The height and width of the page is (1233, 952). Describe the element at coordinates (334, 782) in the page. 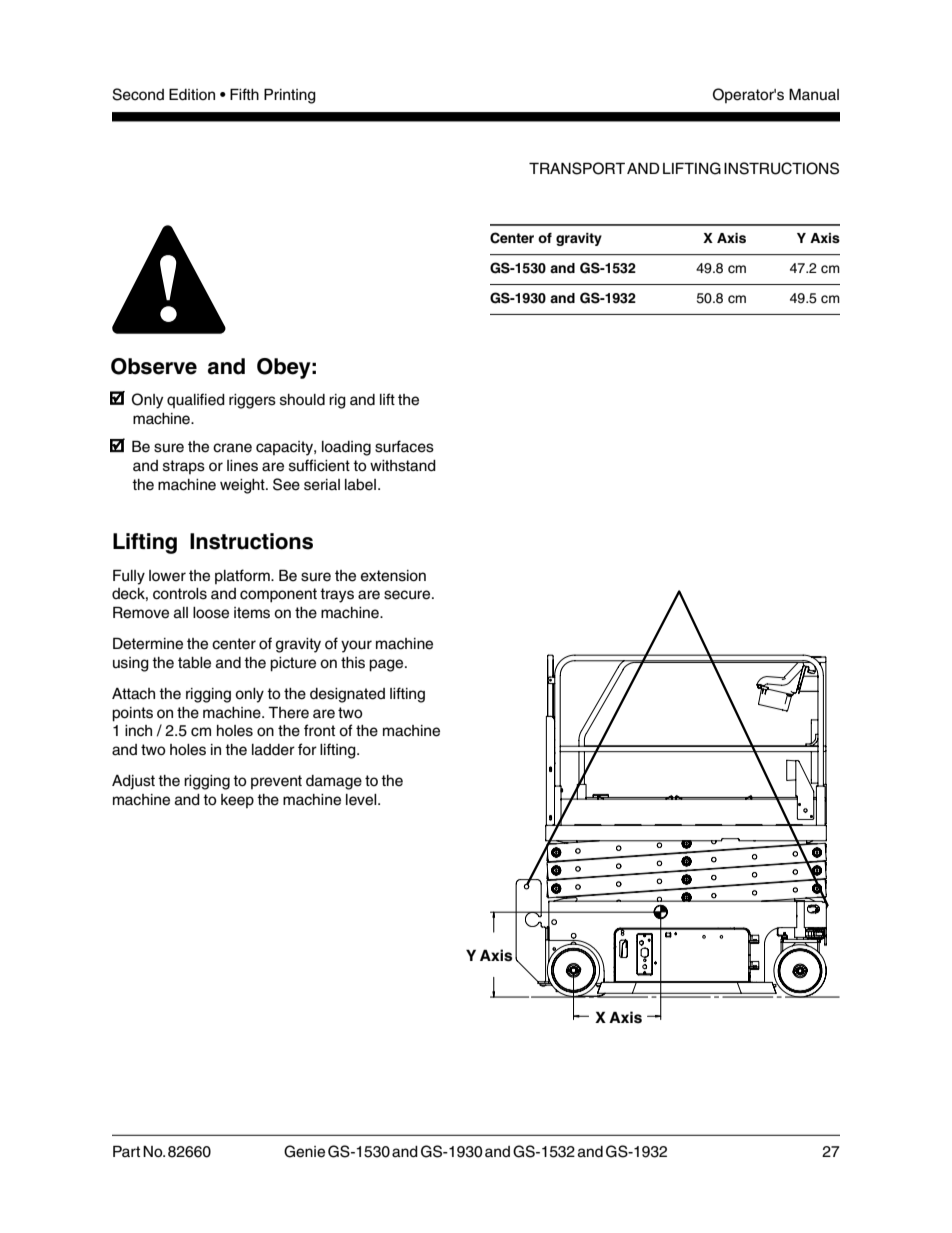

I see `damage` at that location.
